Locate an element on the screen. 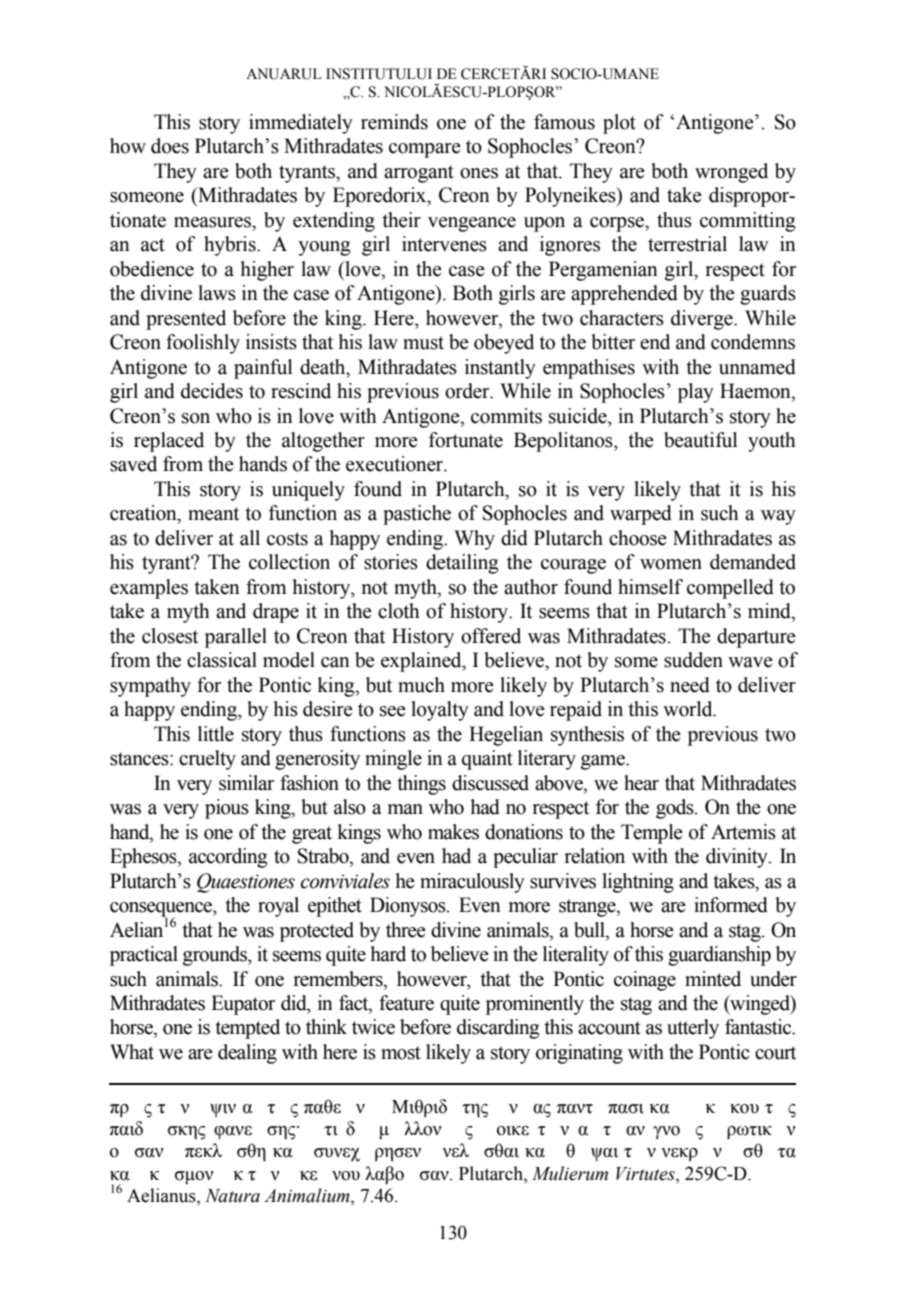 Image resolution: width=906 pixels, height=1316 pixels. Natura is located at coordinates (232, 1196).
